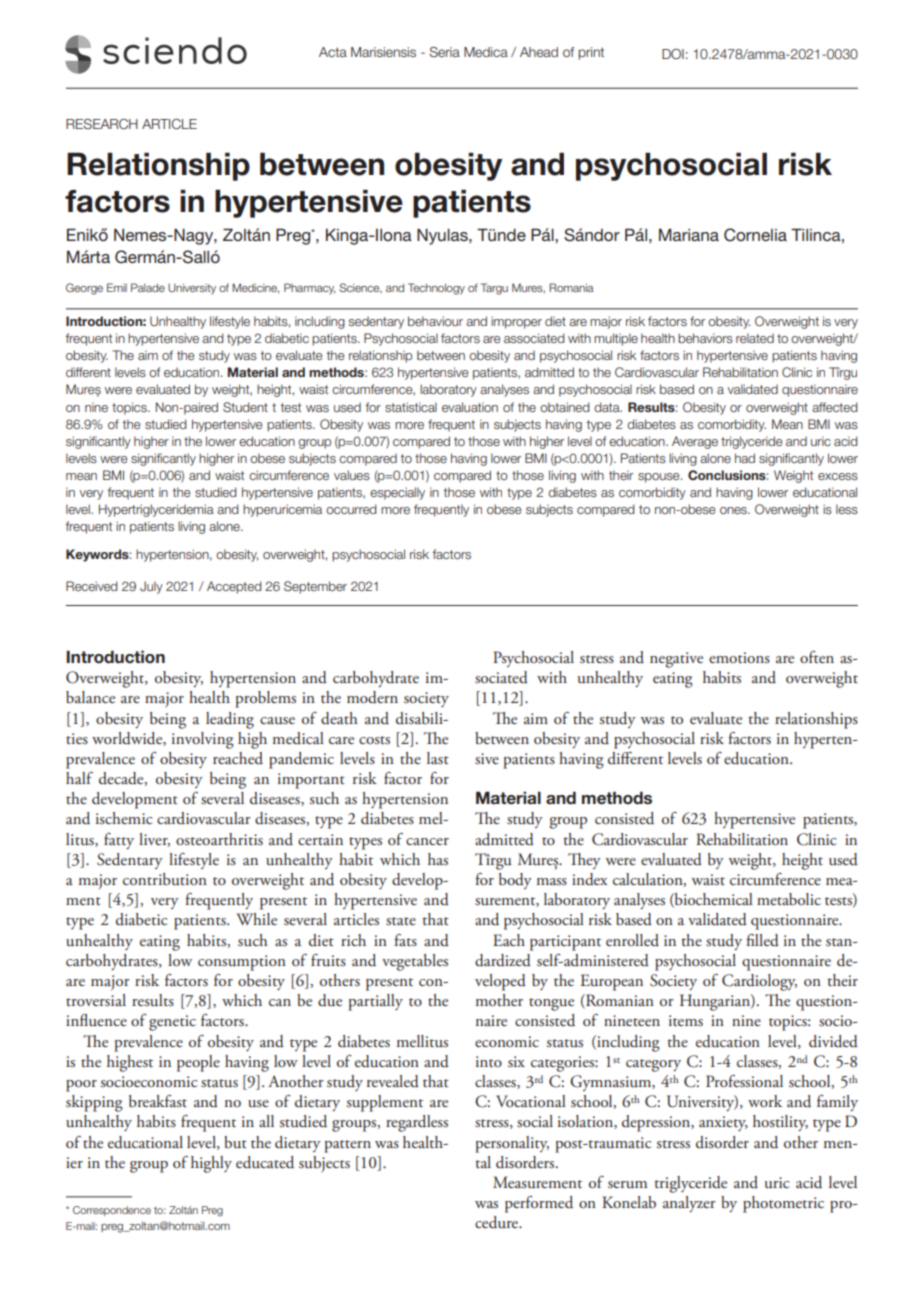  What do you see at coordinates (512, 1144) in the screenshot?
I see `personality` at bounding box center [512, 1144].
